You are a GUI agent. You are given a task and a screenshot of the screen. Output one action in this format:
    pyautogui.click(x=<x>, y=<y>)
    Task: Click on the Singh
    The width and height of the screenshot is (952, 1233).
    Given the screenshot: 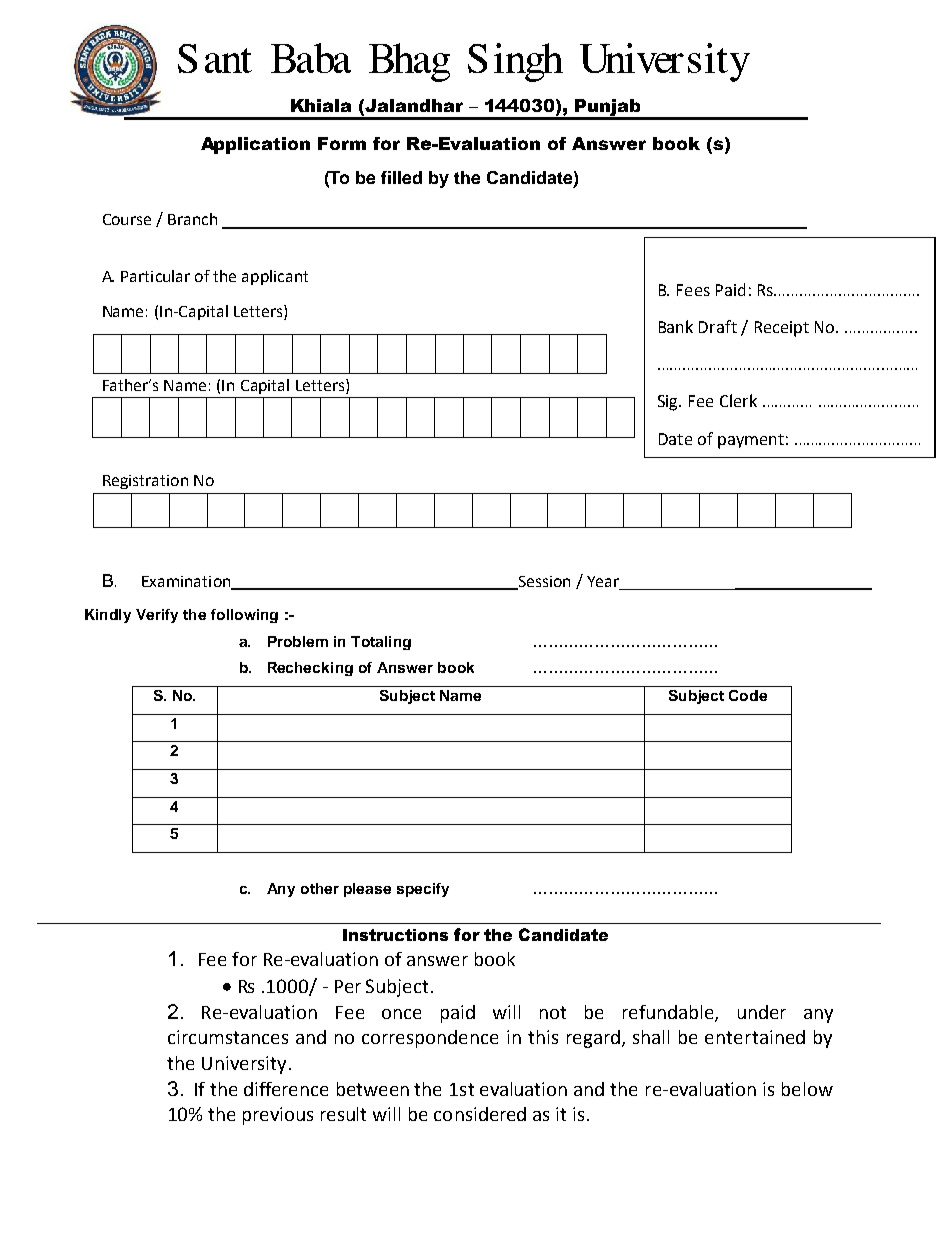 What is the action you would take?
    pyautogui.click(x=515, y=62)
